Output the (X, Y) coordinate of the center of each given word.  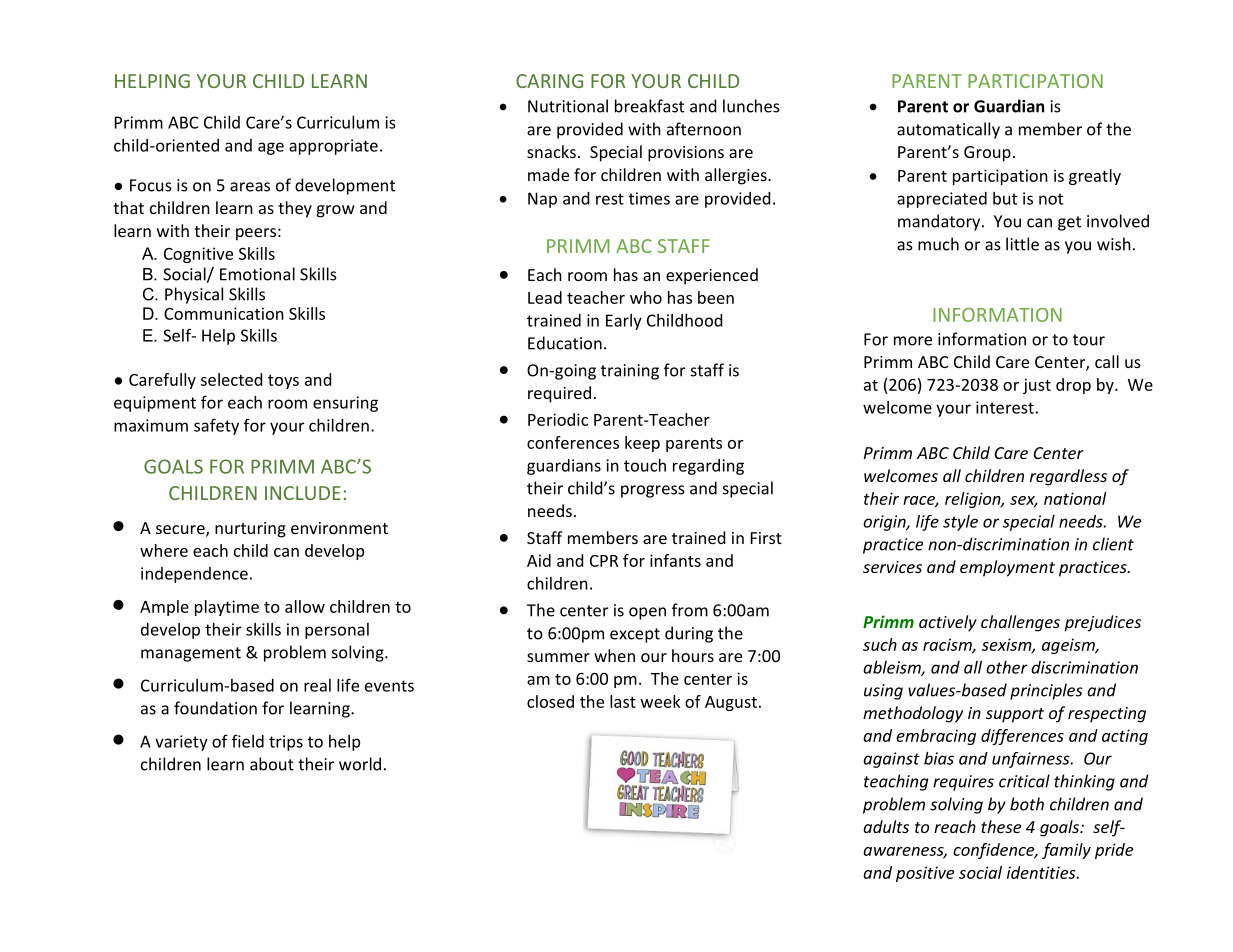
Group (987, 154)
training (630, 372)
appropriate (333, 147)
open (647, 613)
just (1037, 386)
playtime (227, 608)
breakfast (649, 106)
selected (231, 379)
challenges (1020, 623)
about (272, 764)
